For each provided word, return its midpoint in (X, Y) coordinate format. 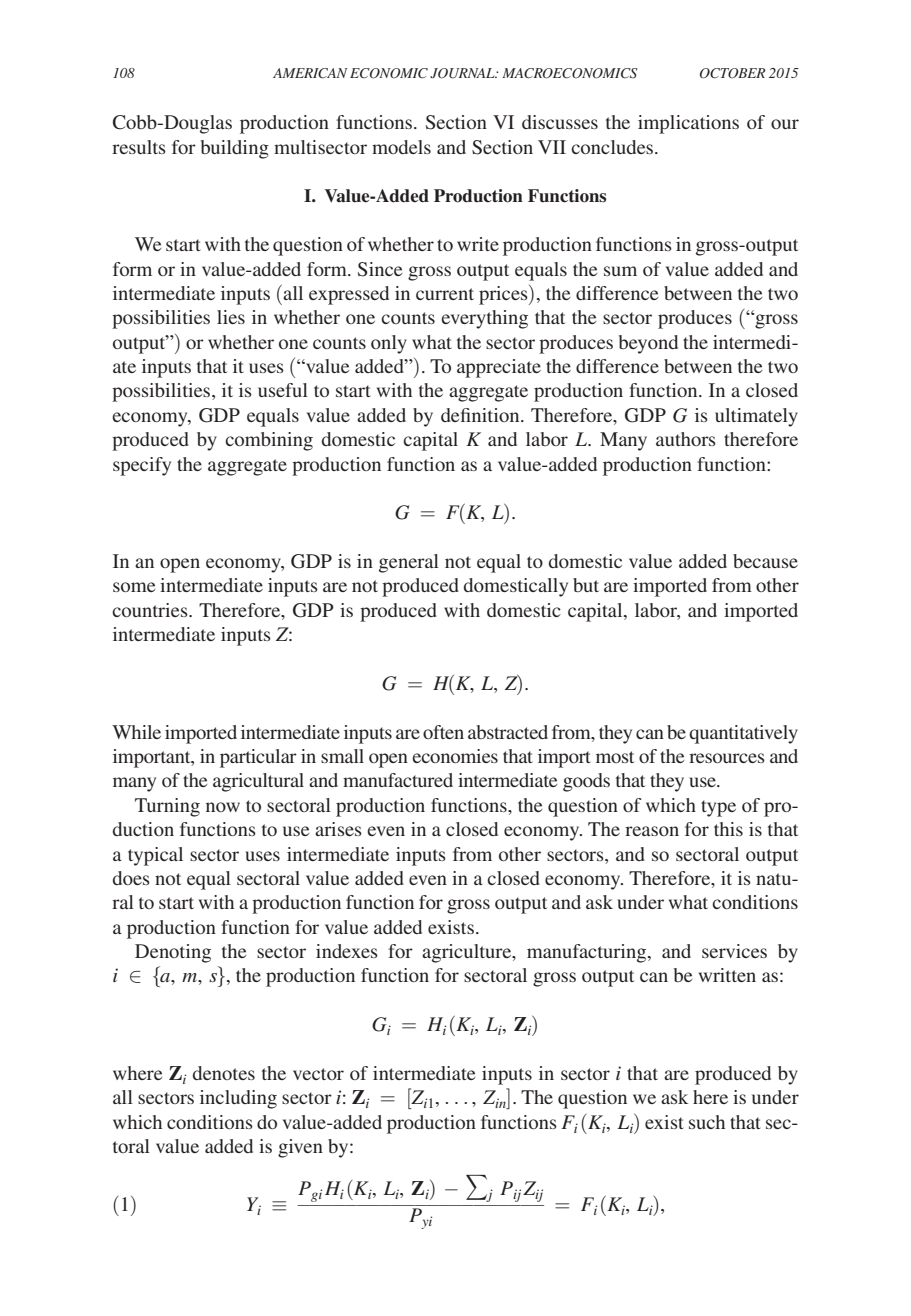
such (707, 1122)
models (401, 147)
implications (688, 124)
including (238, 1099)
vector (318, 1074)
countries (151, 610)
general (409, 563)
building (235, 149)
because (765, 561)
